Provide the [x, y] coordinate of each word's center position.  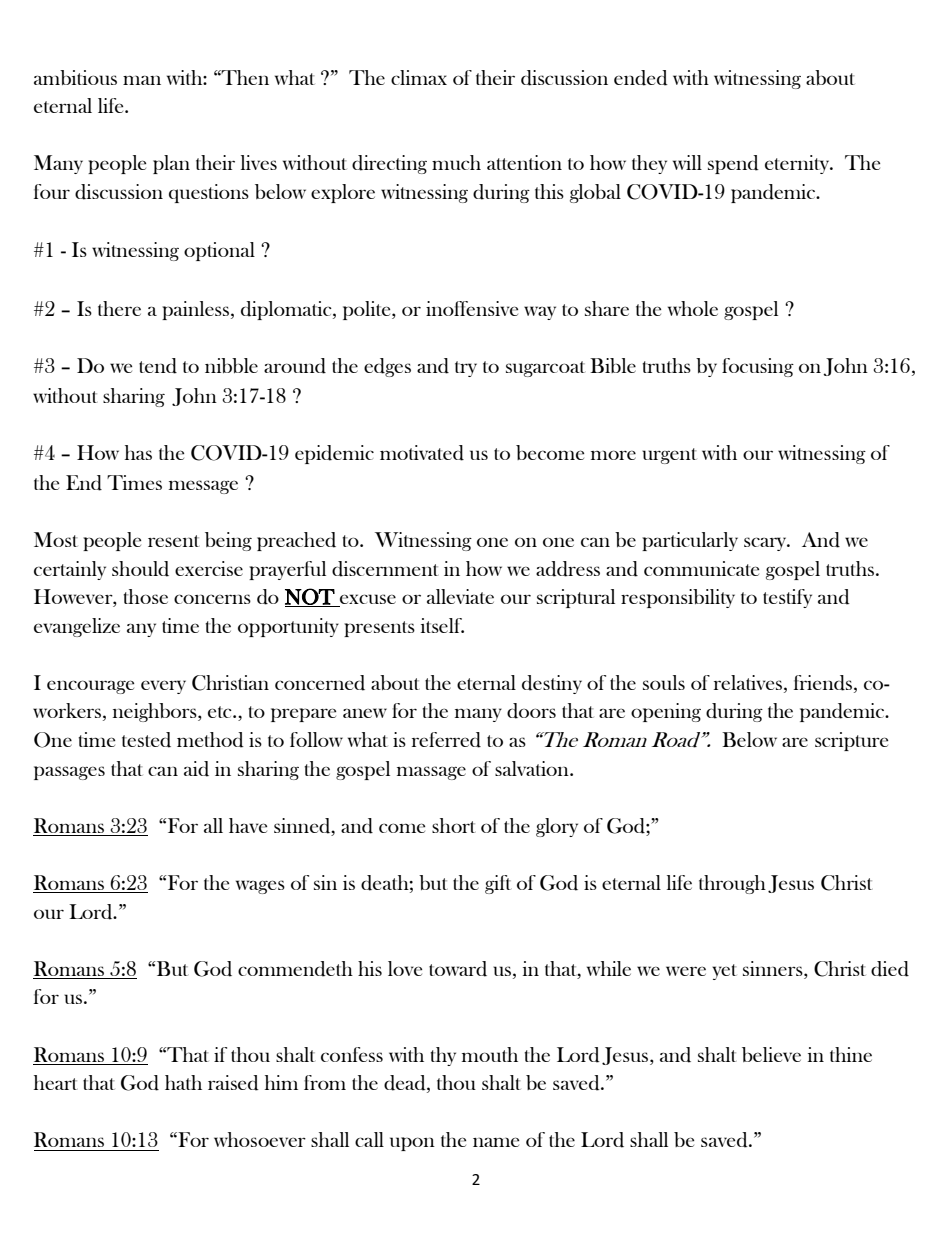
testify [787, 598]
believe [771, 1054]
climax [419, 77]
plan [171, 164]
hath [183, 1082]
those [146, 596]
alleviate [460, 596]
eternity [798, 164]
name [496, 1142]
